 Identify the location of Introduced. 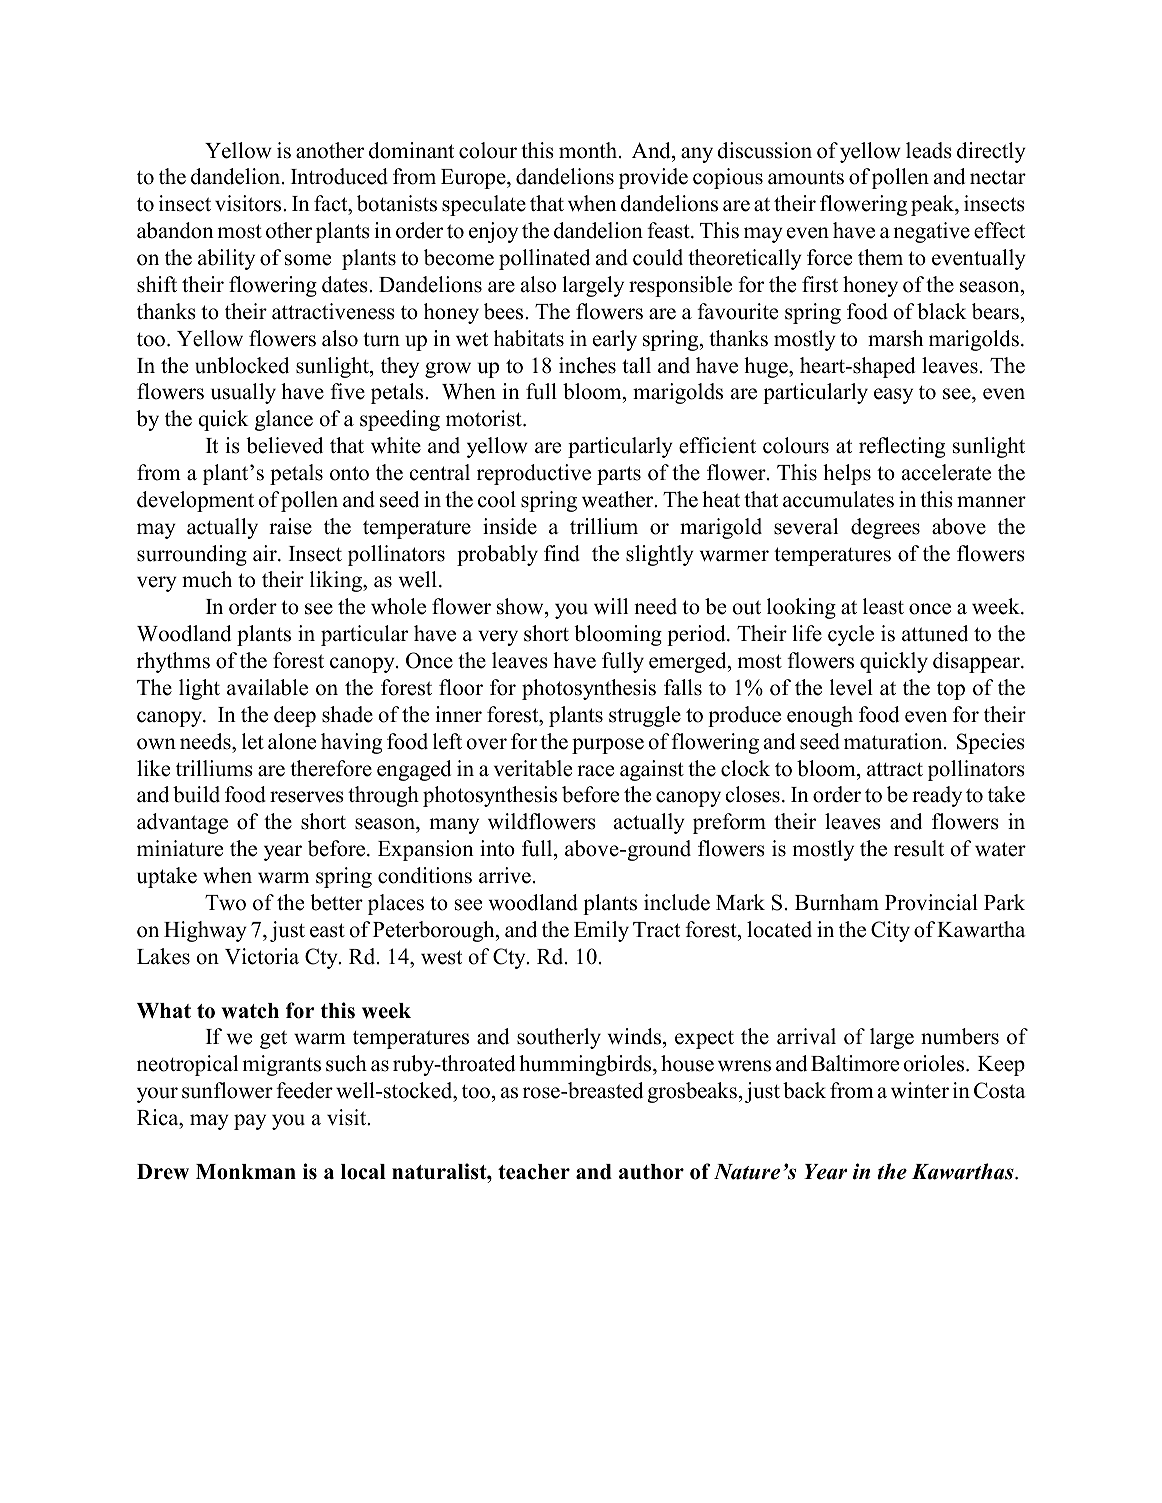
(339, 176).
